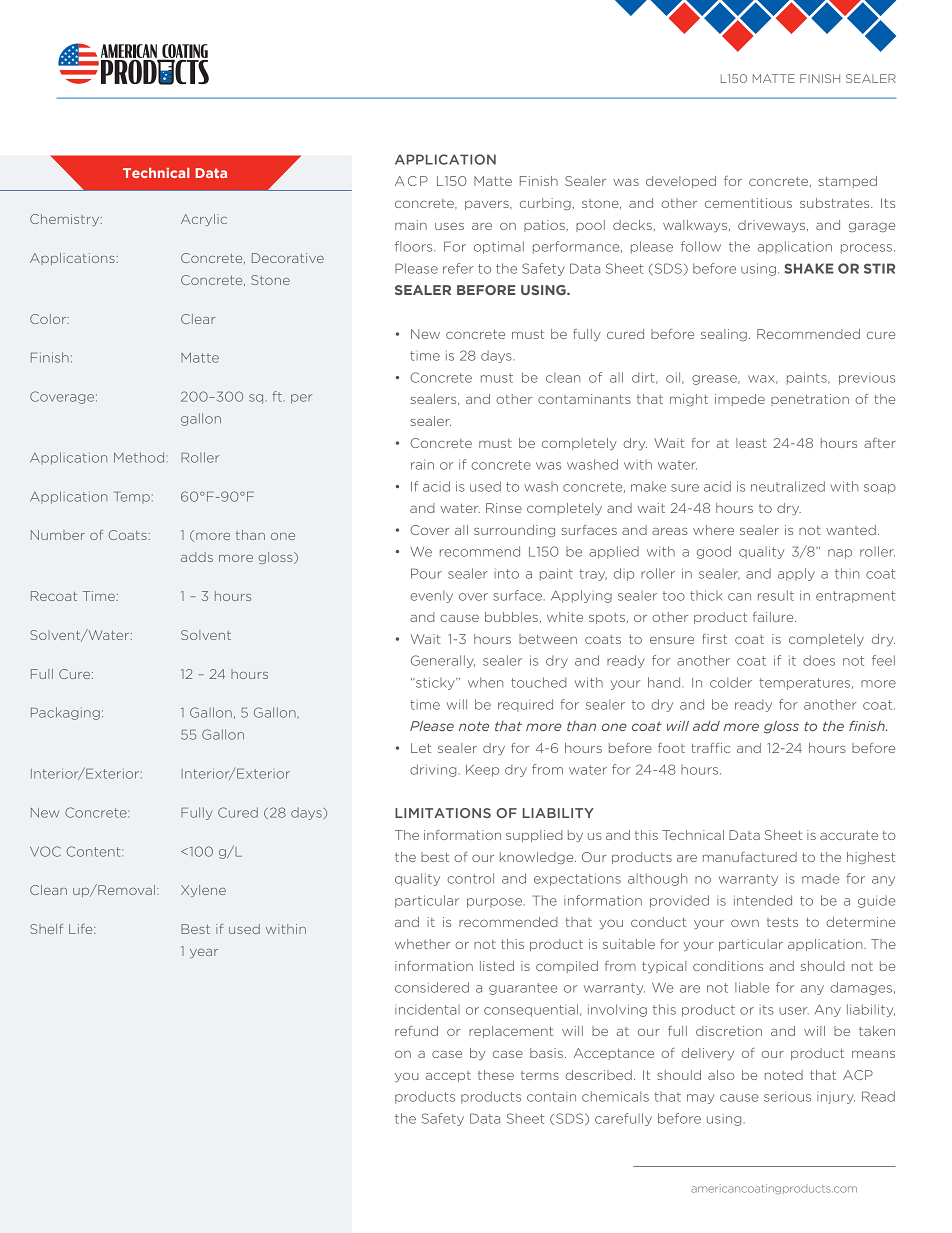 The image size is (952, 1233). I want to click on year, so click(204, 953).
